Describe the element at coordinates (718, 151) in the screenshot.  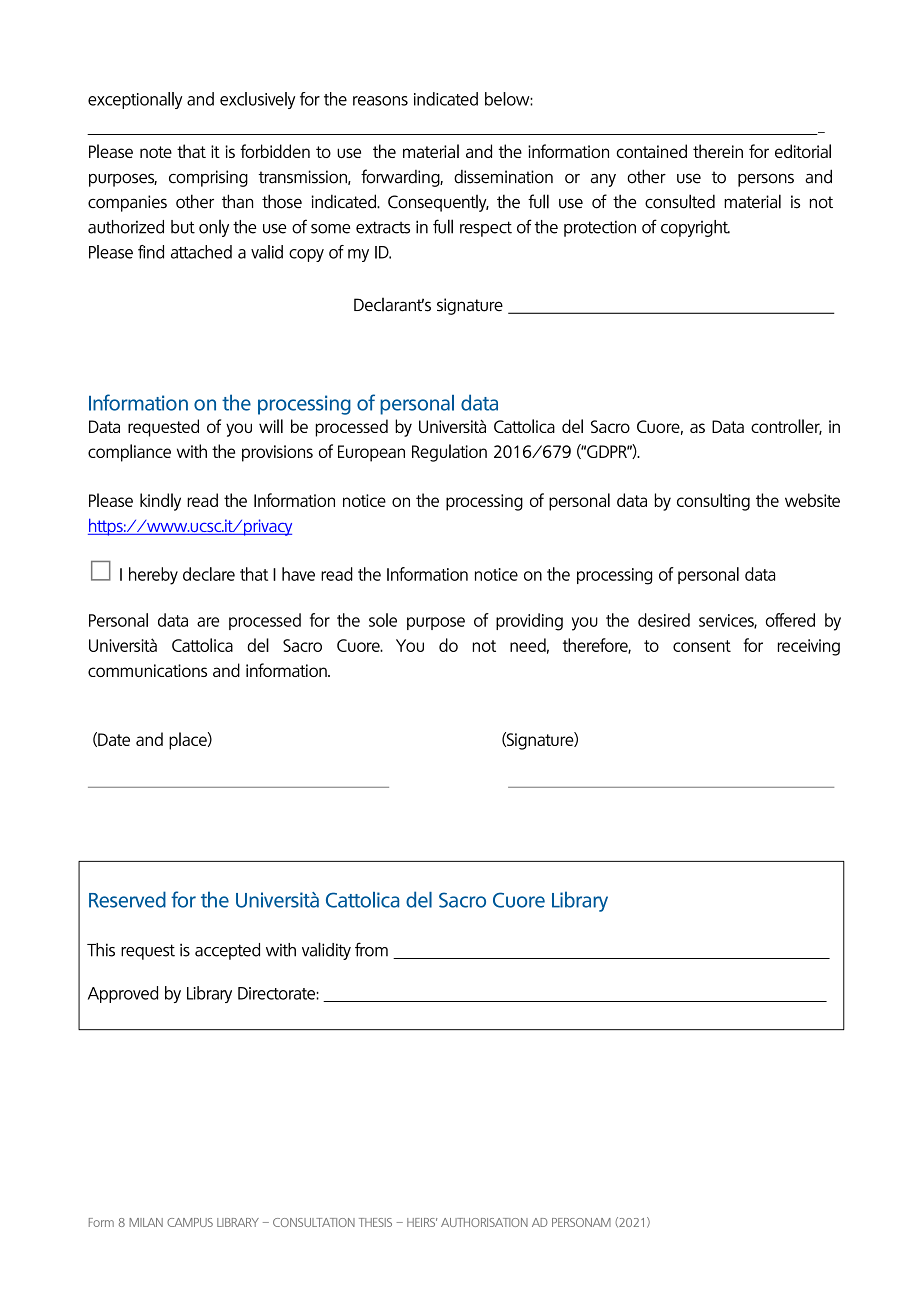
I see `therein` at that location.
